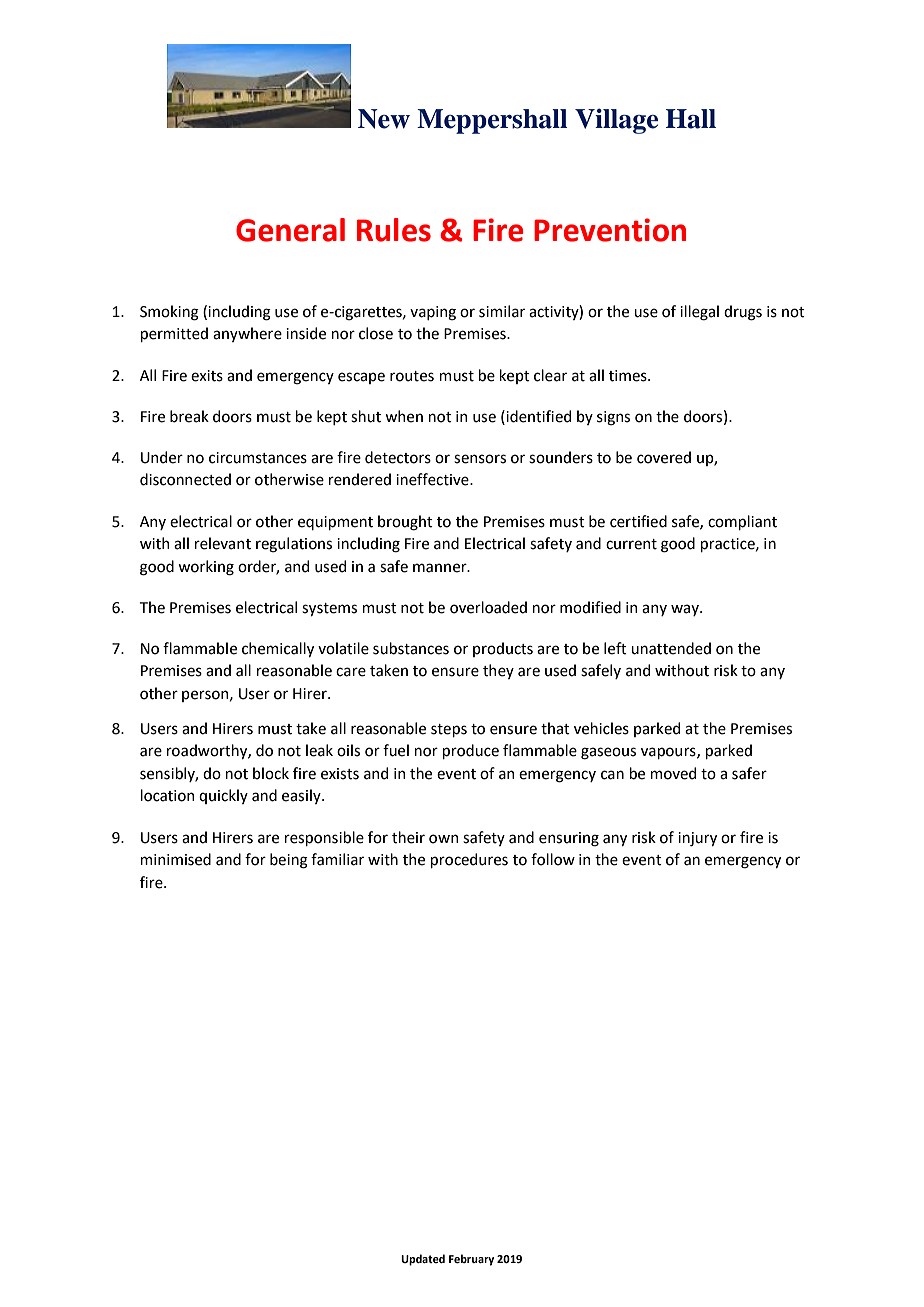 Image resolution: width=924 pixels, height=1307 pixels. Describe the element at coordinates (433, 479) in the screenshot. I see `ineffective` at that location.
